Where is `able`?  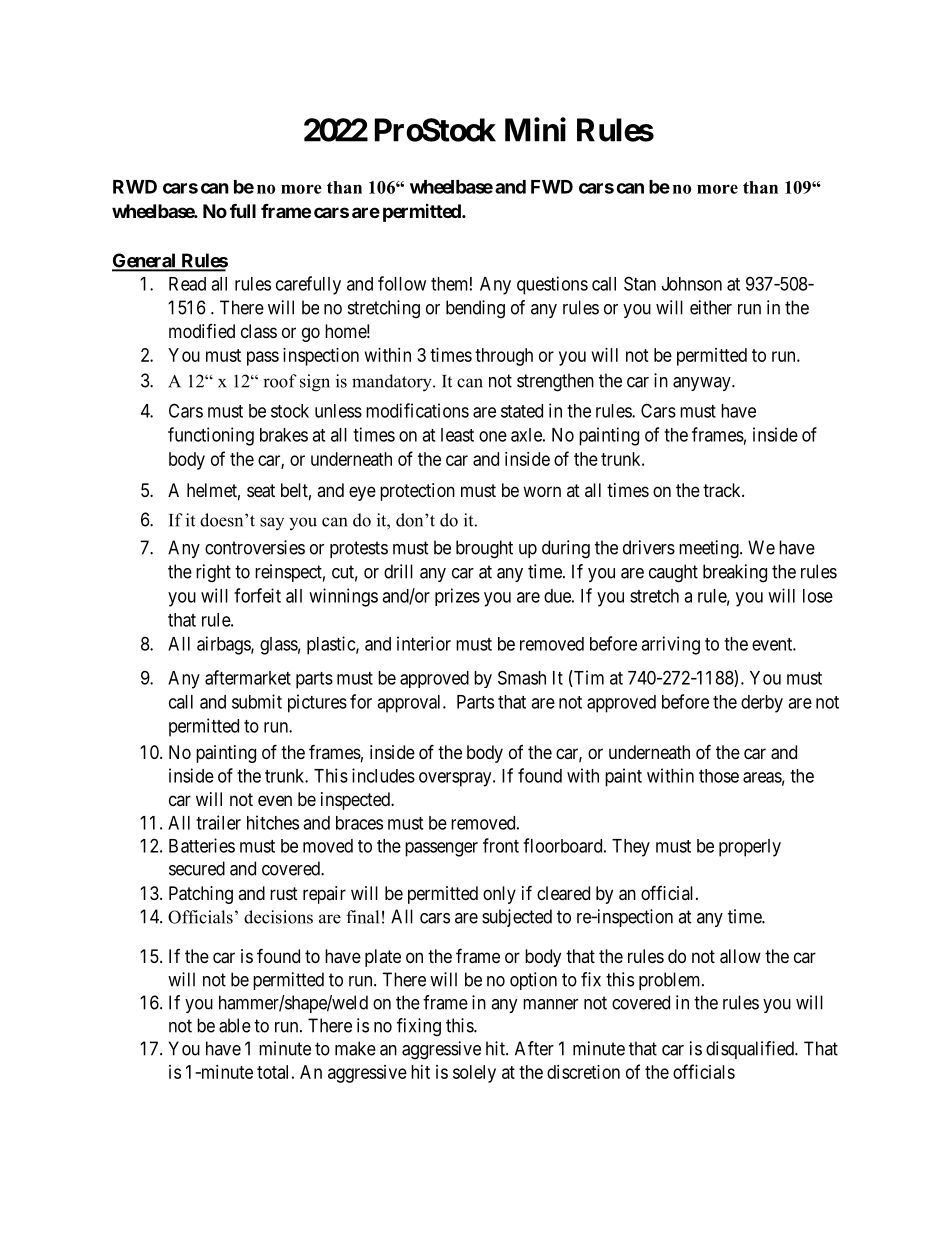
able is located at coordinates (235, 1025).
